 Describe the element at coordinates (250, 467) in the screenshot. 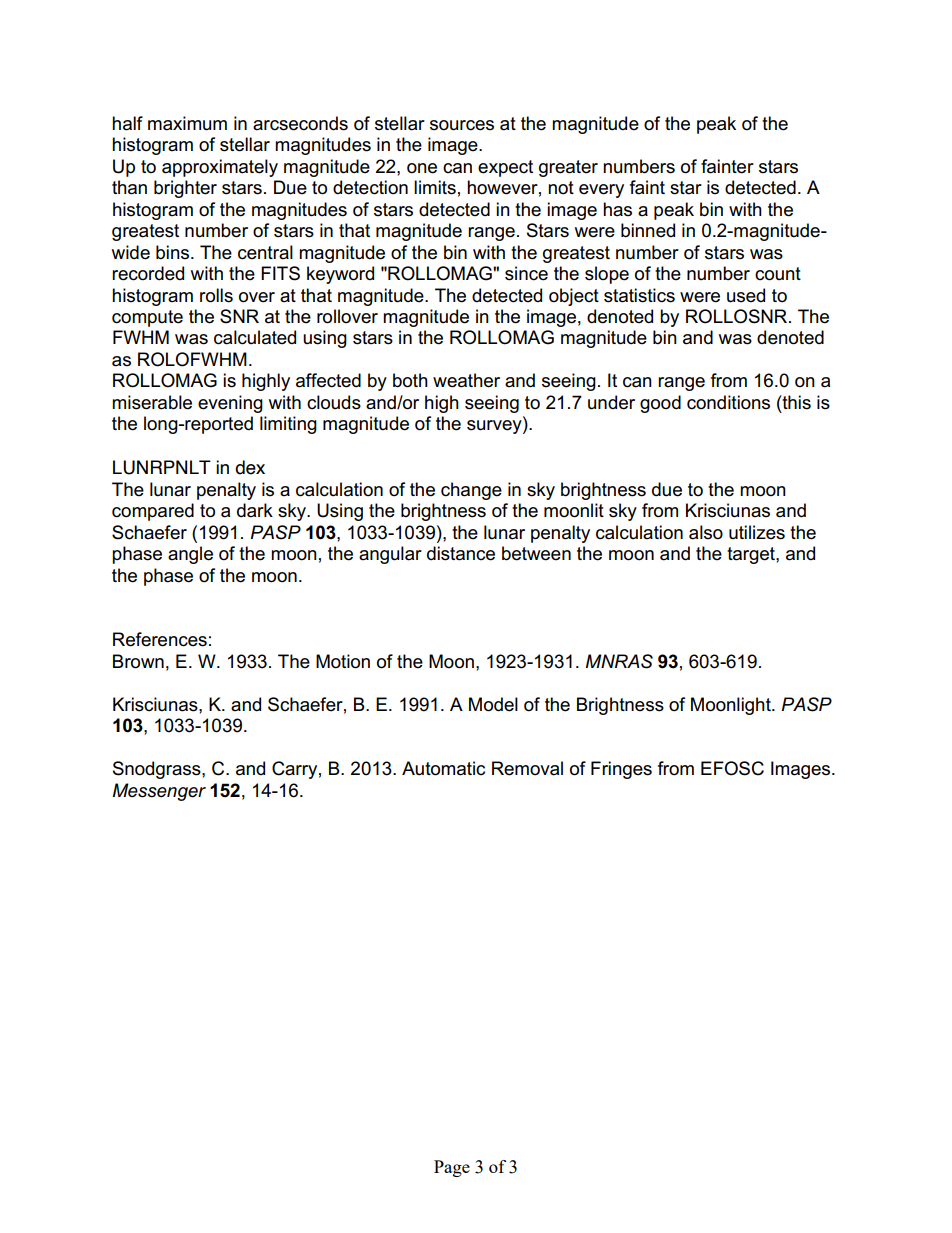

I see `dex` at that location.
